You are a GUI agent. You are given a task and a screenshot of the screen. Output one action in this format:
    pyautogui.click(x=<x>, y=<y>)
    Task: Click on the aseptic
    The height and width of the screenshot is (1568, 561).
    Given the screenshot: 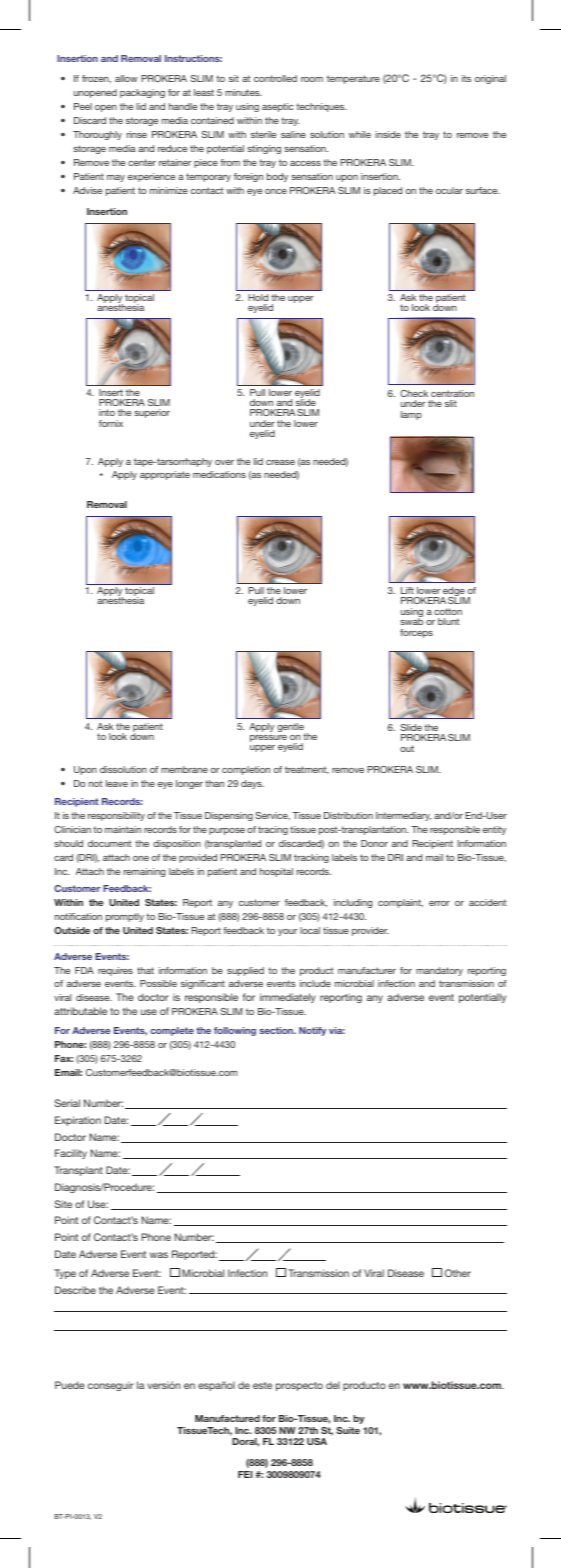 What is the action you would take?
    pyautogui.click(x=278, y=107)
